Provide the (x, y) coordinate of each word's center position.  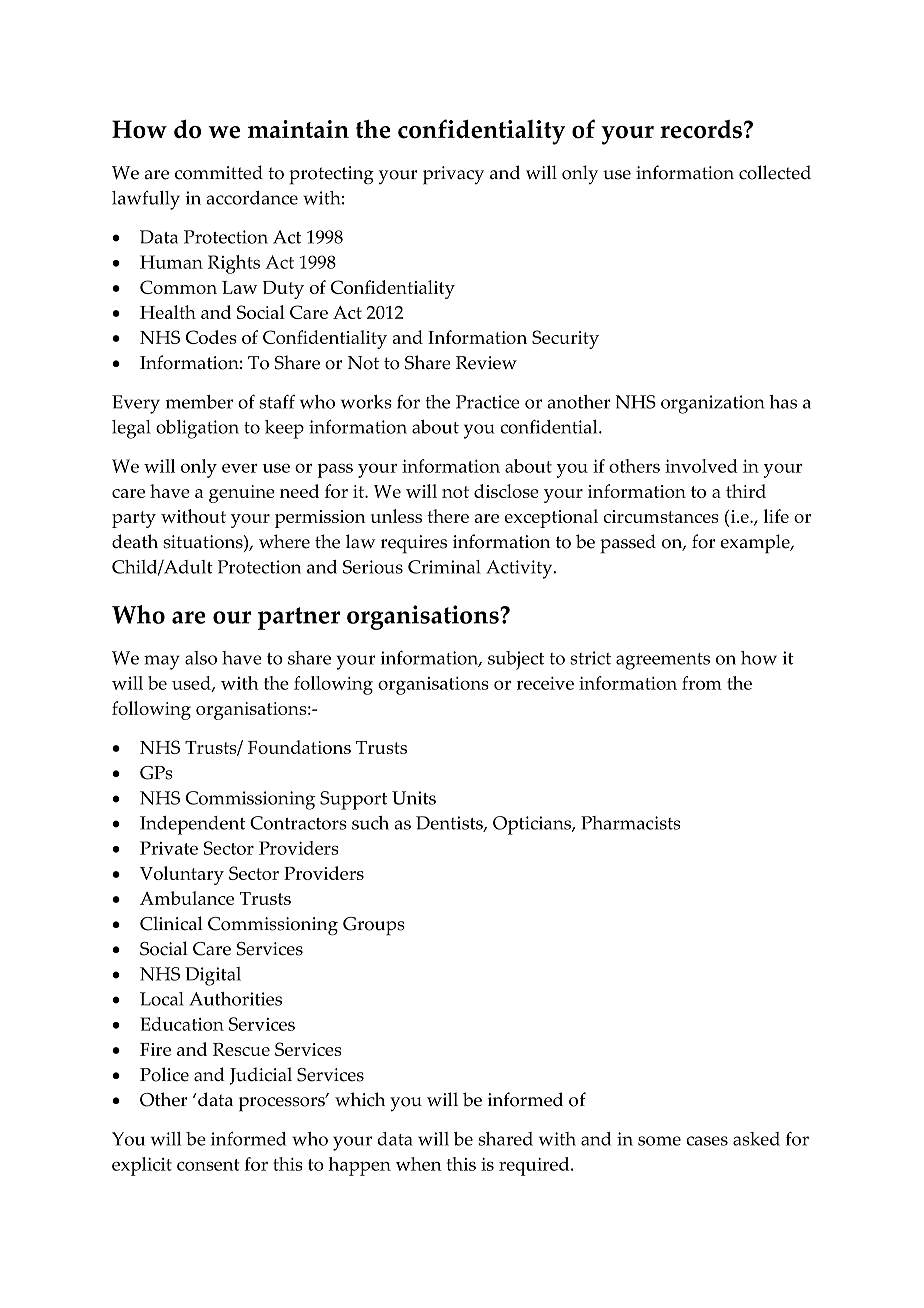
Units (414, 798)
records (701, 129)
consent (208, 1165)
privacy (453, 175)
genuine (242, 494)
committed (219, 172)
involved (701, 466)
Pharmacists (631, 823)
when (419, 1164)
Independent (192, 825)
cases (707, 1141)
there (448, 516)
